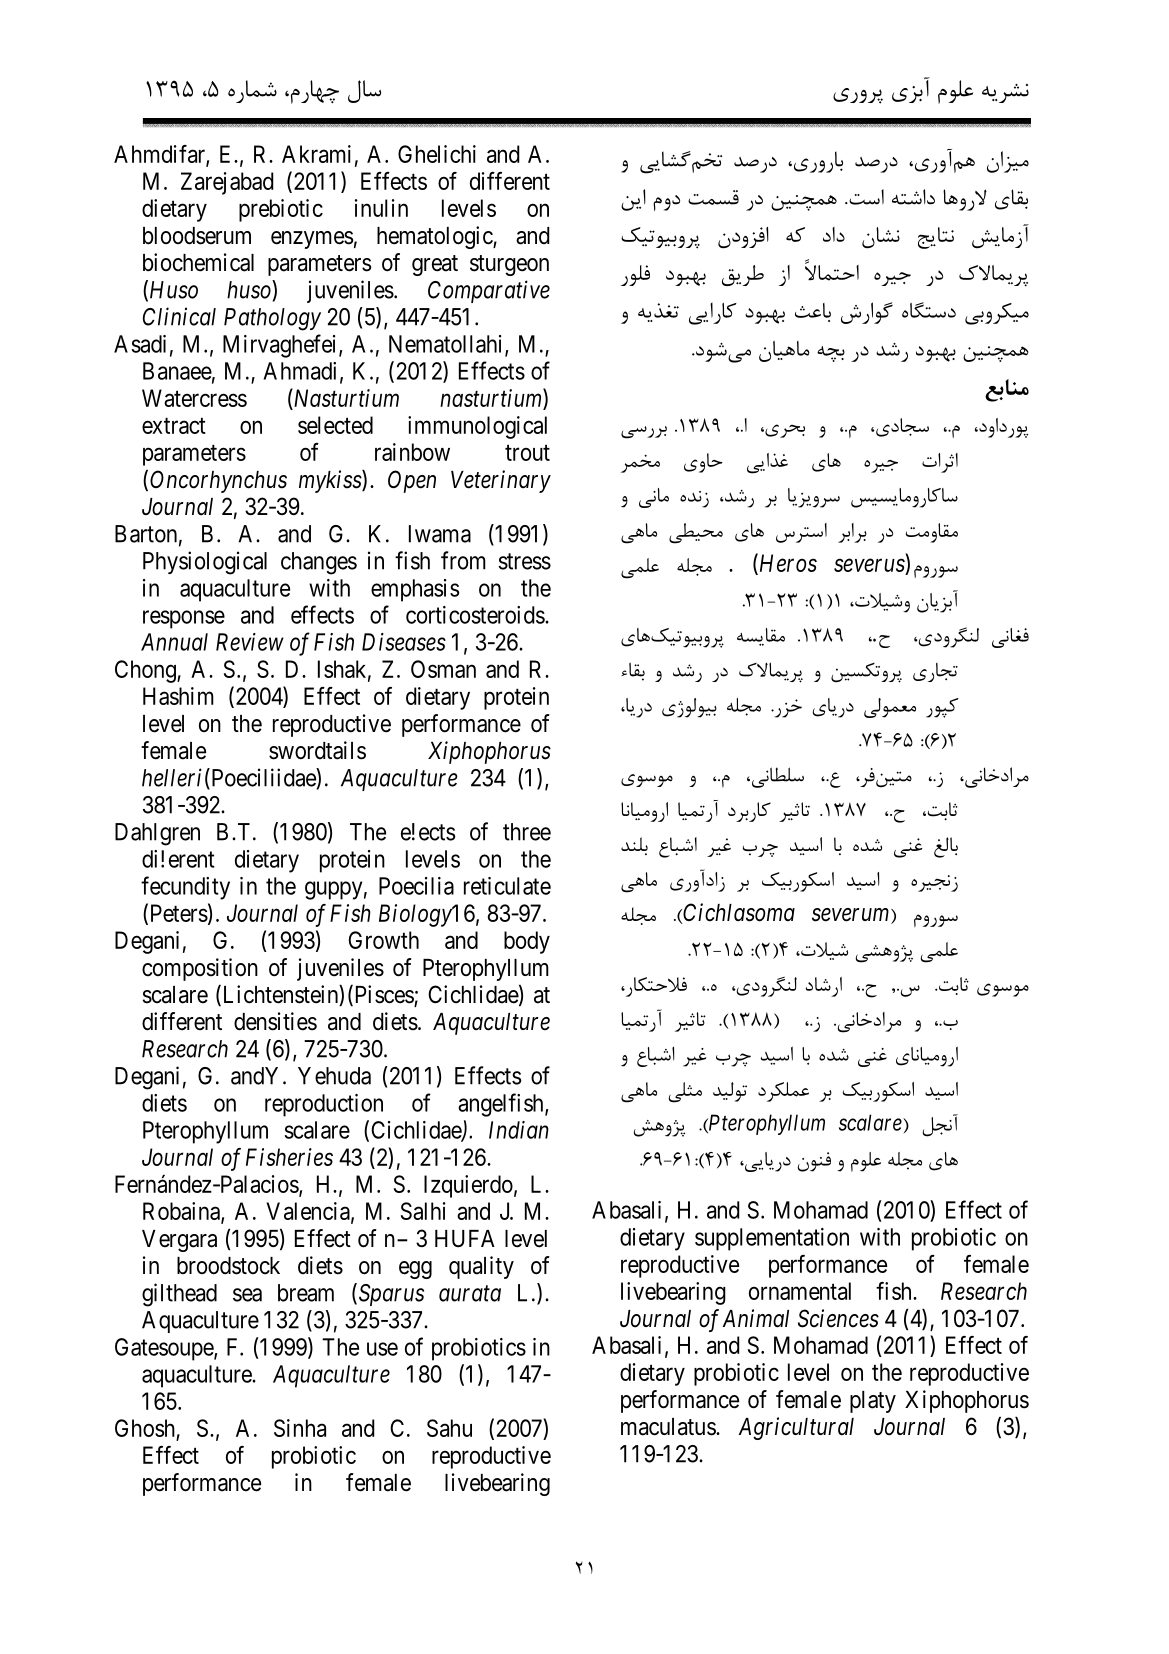 The width and height of the page is (1169, 1654). Describe the element at coordinates (489, 291) in the page. I see `Comparative` at that location.
